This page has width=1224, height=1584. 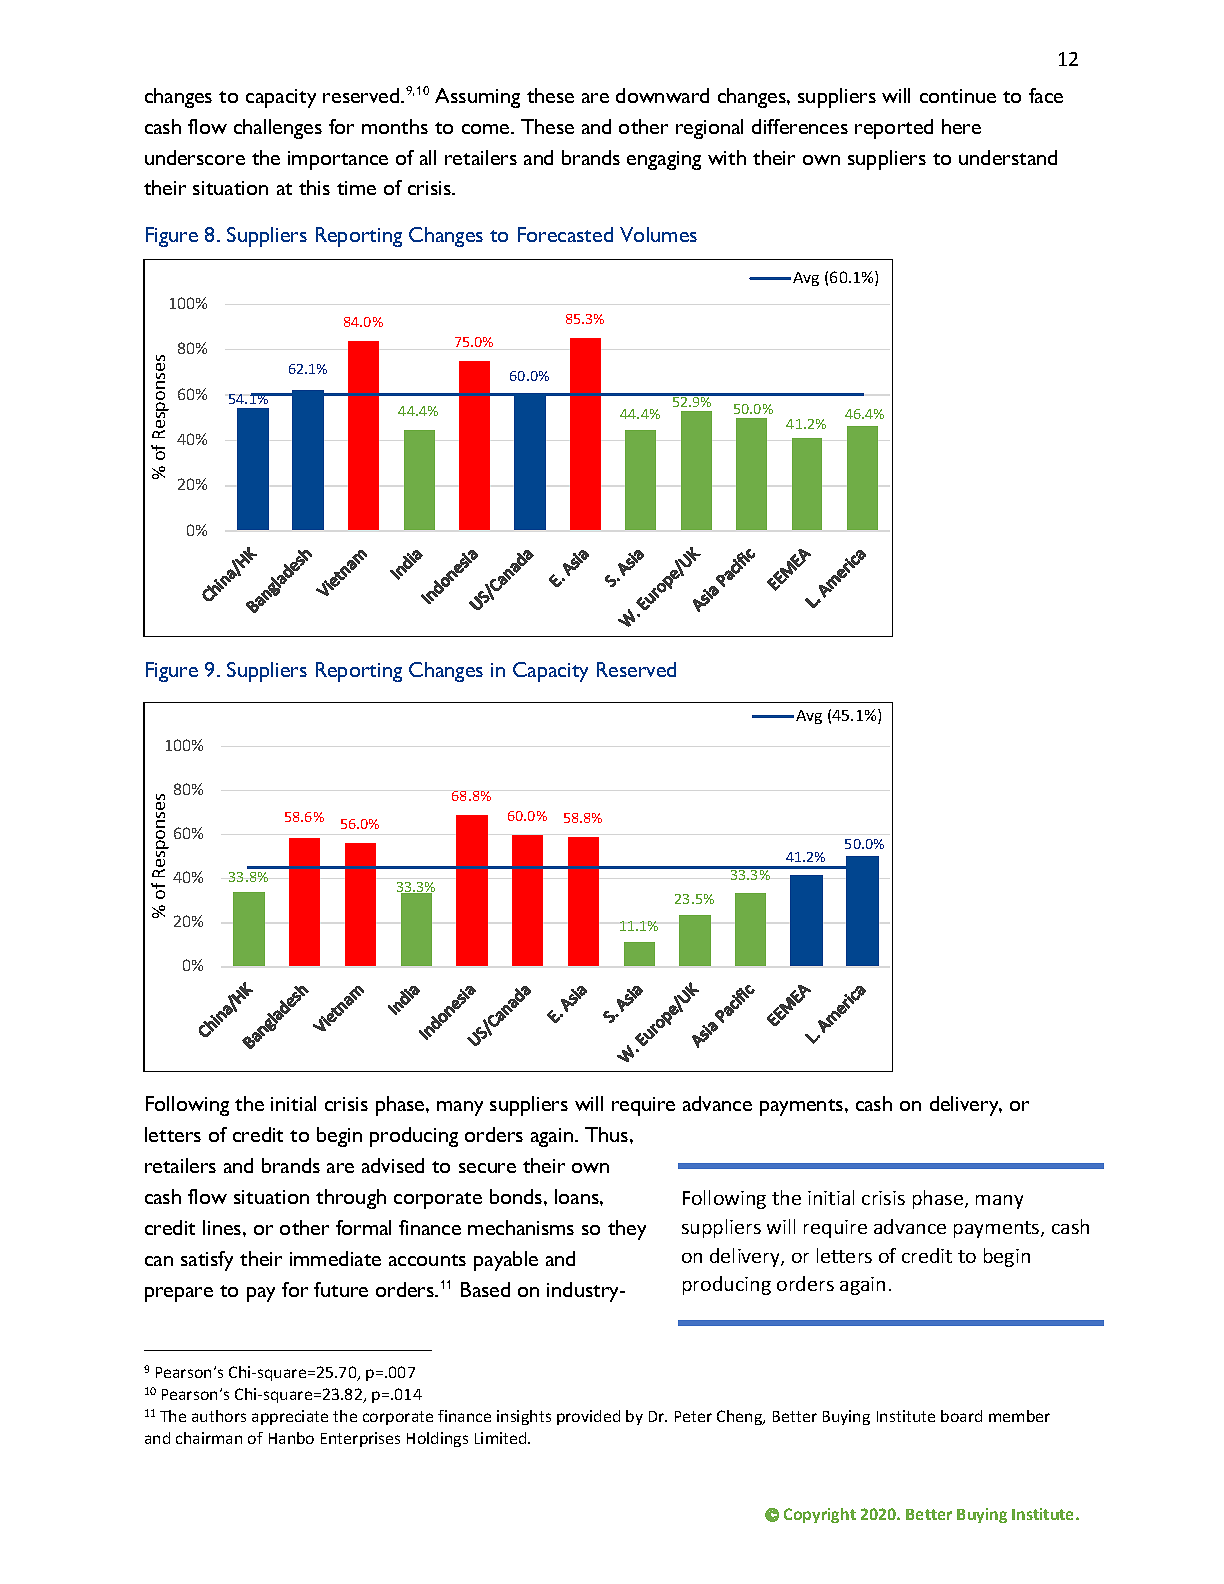 What do you see at coordinates (278, 129) in the page?
I see `challenges` at bounding box center [278, 129].
